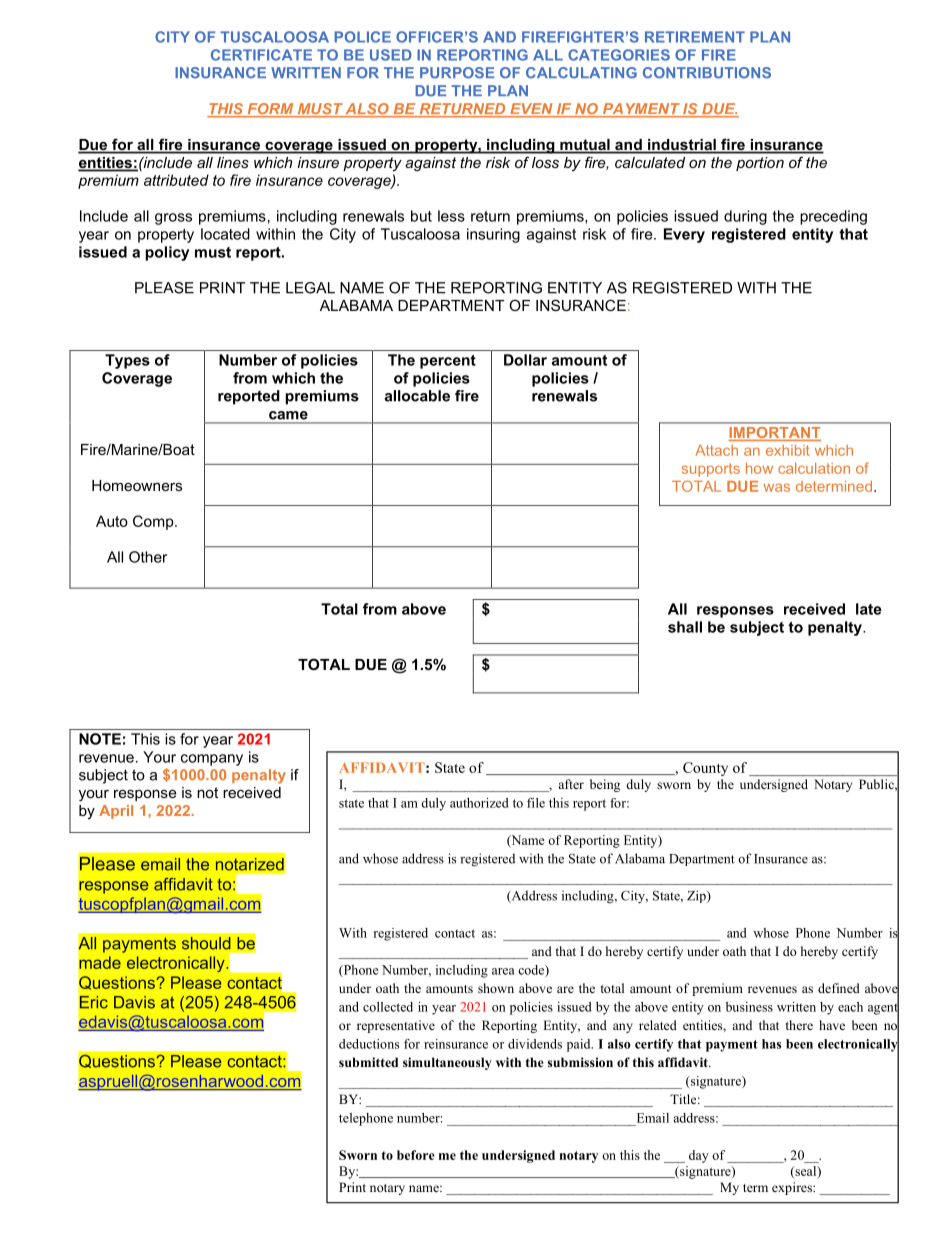  Describe the element at coordinates (707, 73) in the page. I see `CONTRIBUTIONS` at that location.
